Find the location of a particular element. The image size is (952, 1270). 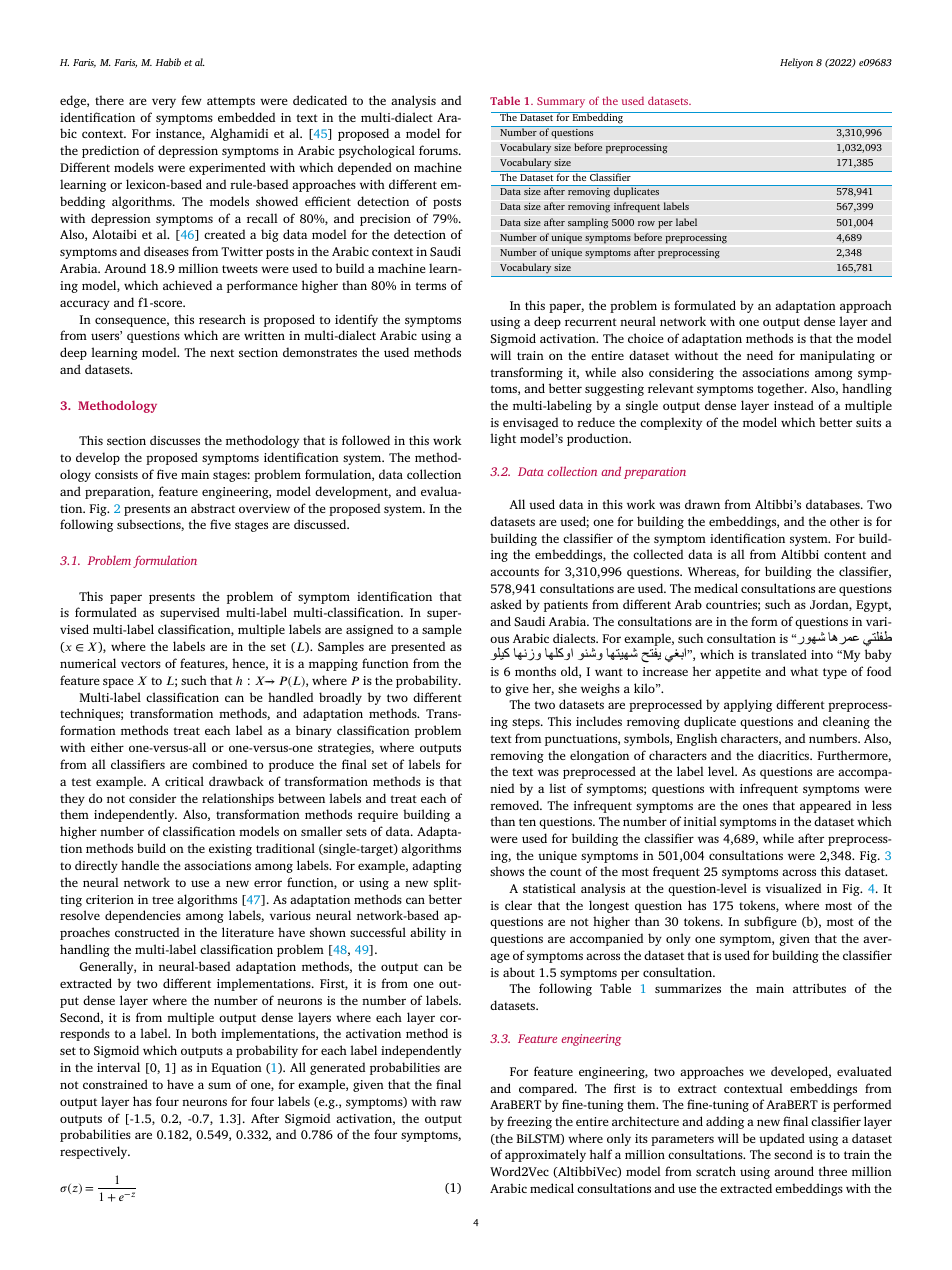

critical is located at coordinates (184, 781).
